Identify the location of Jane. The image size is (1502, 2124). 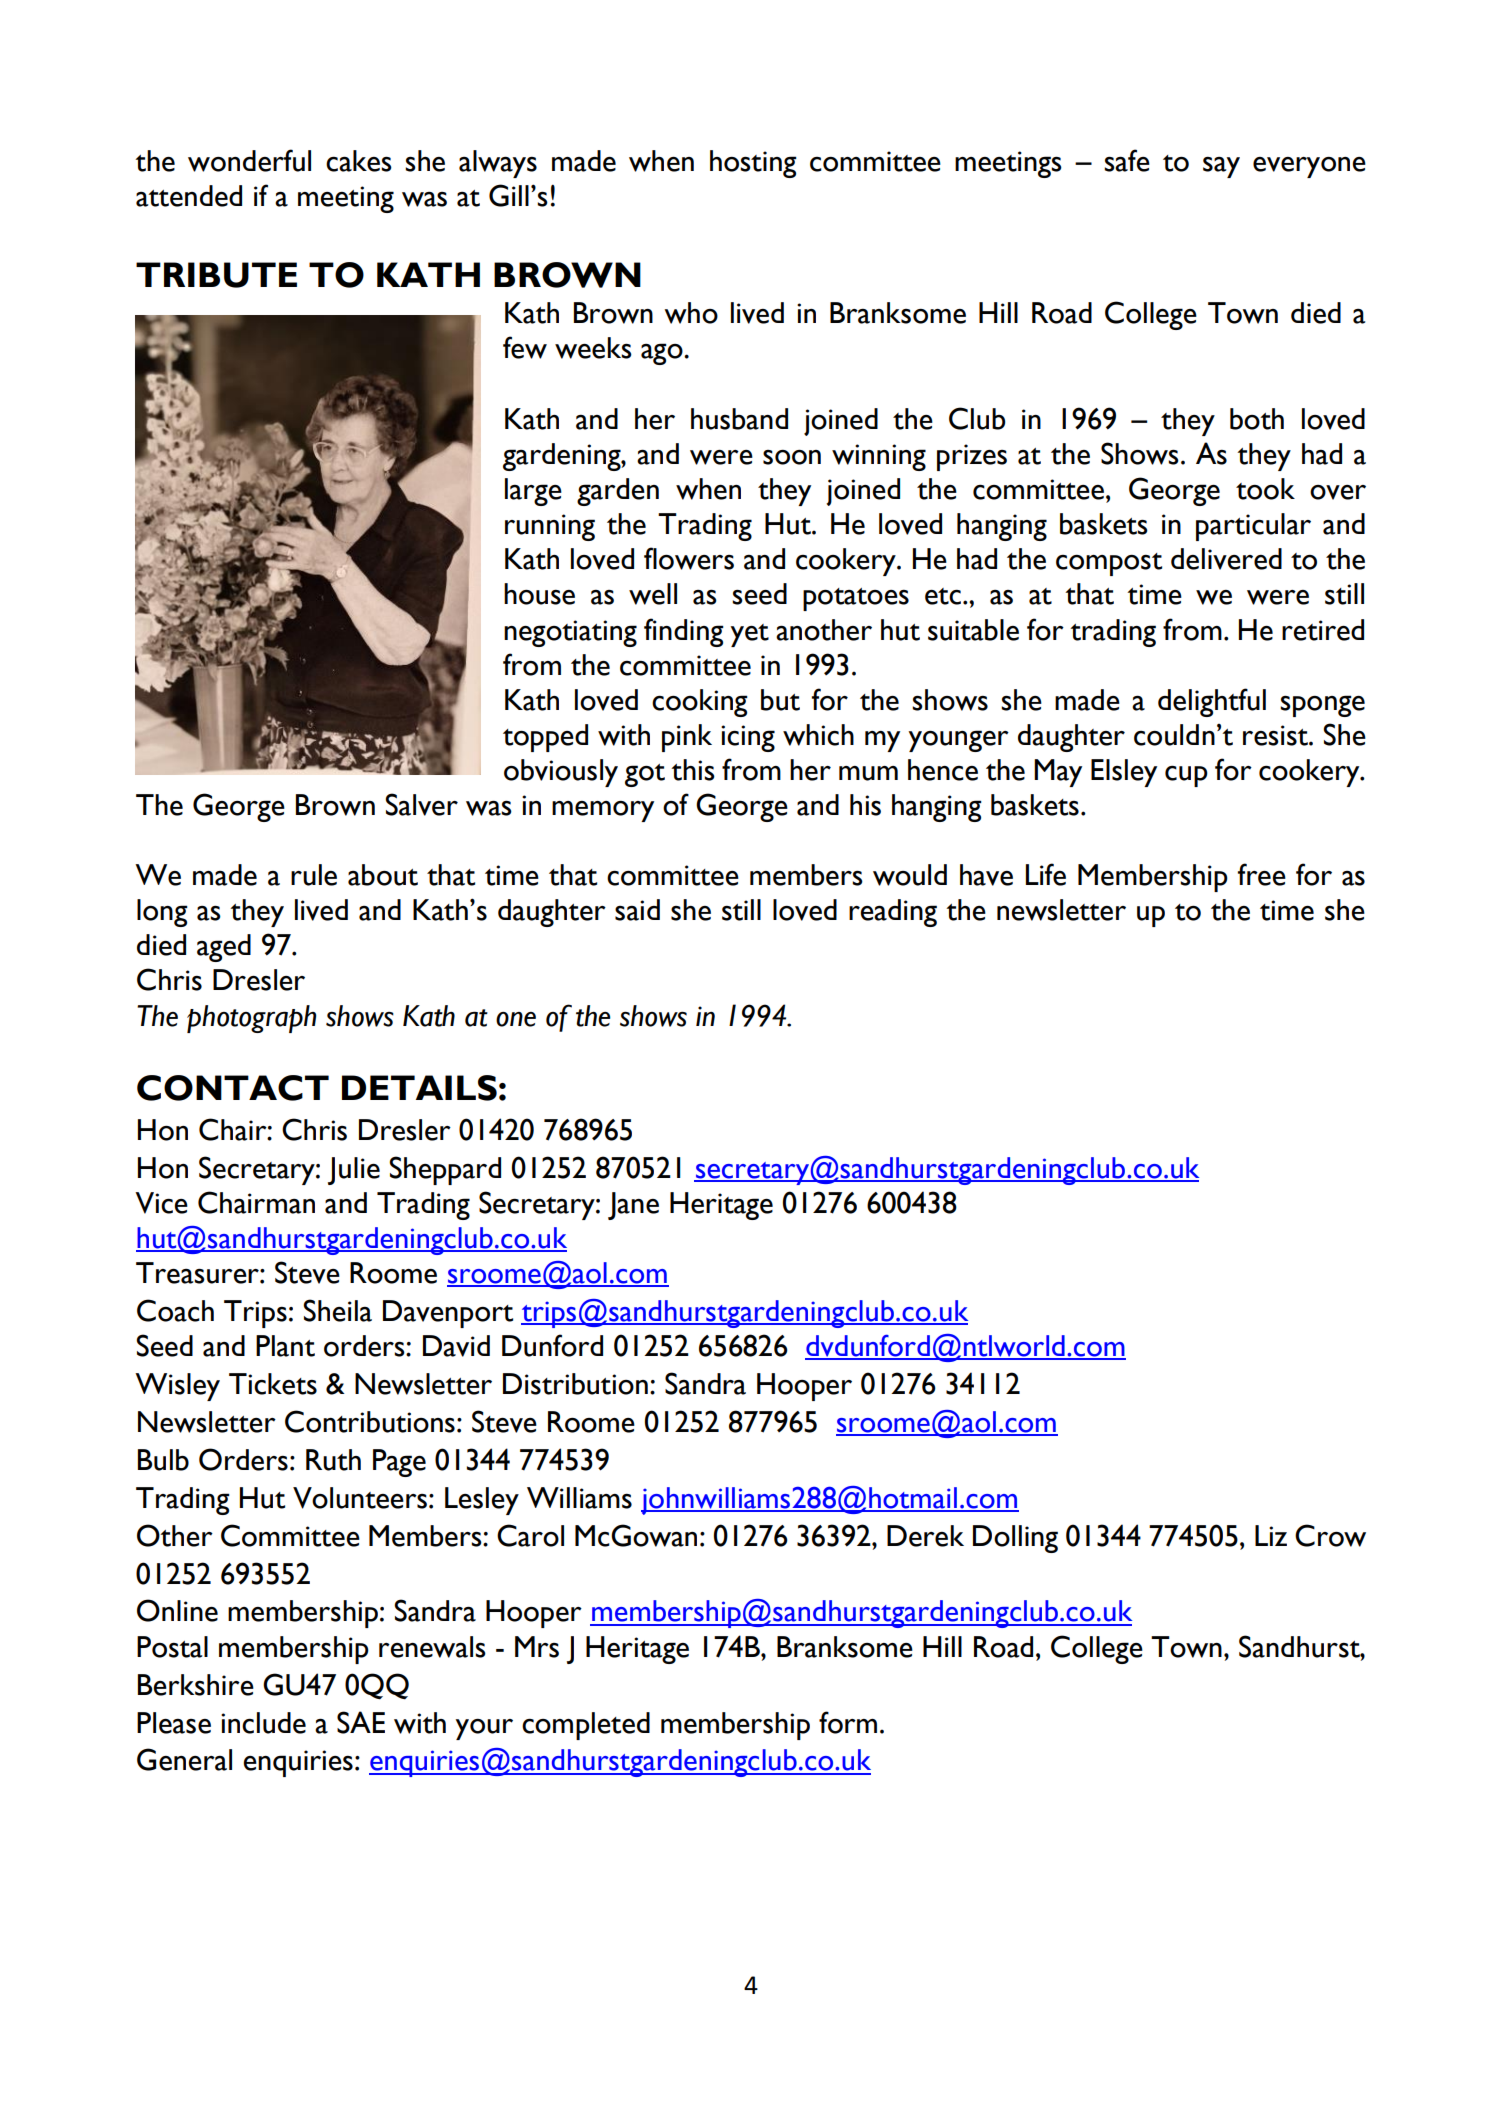
(633, 1206).
